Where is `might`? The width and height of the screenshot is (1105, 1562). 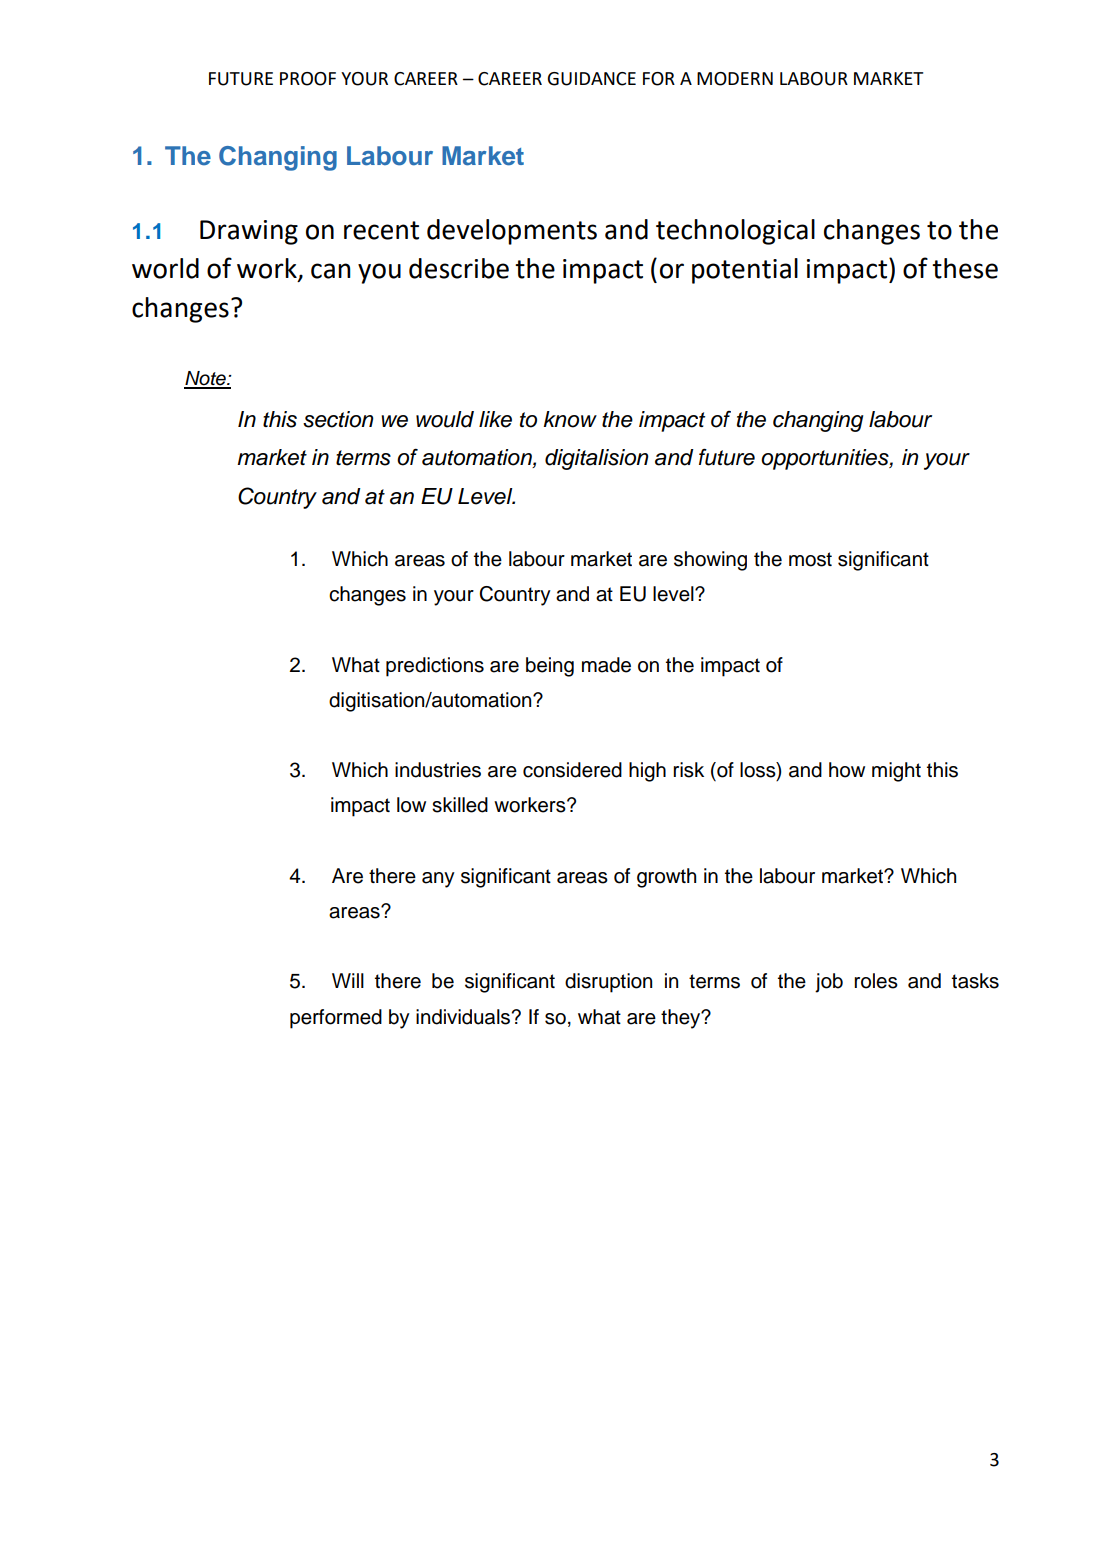 might is located at coordinates (896, 772).
